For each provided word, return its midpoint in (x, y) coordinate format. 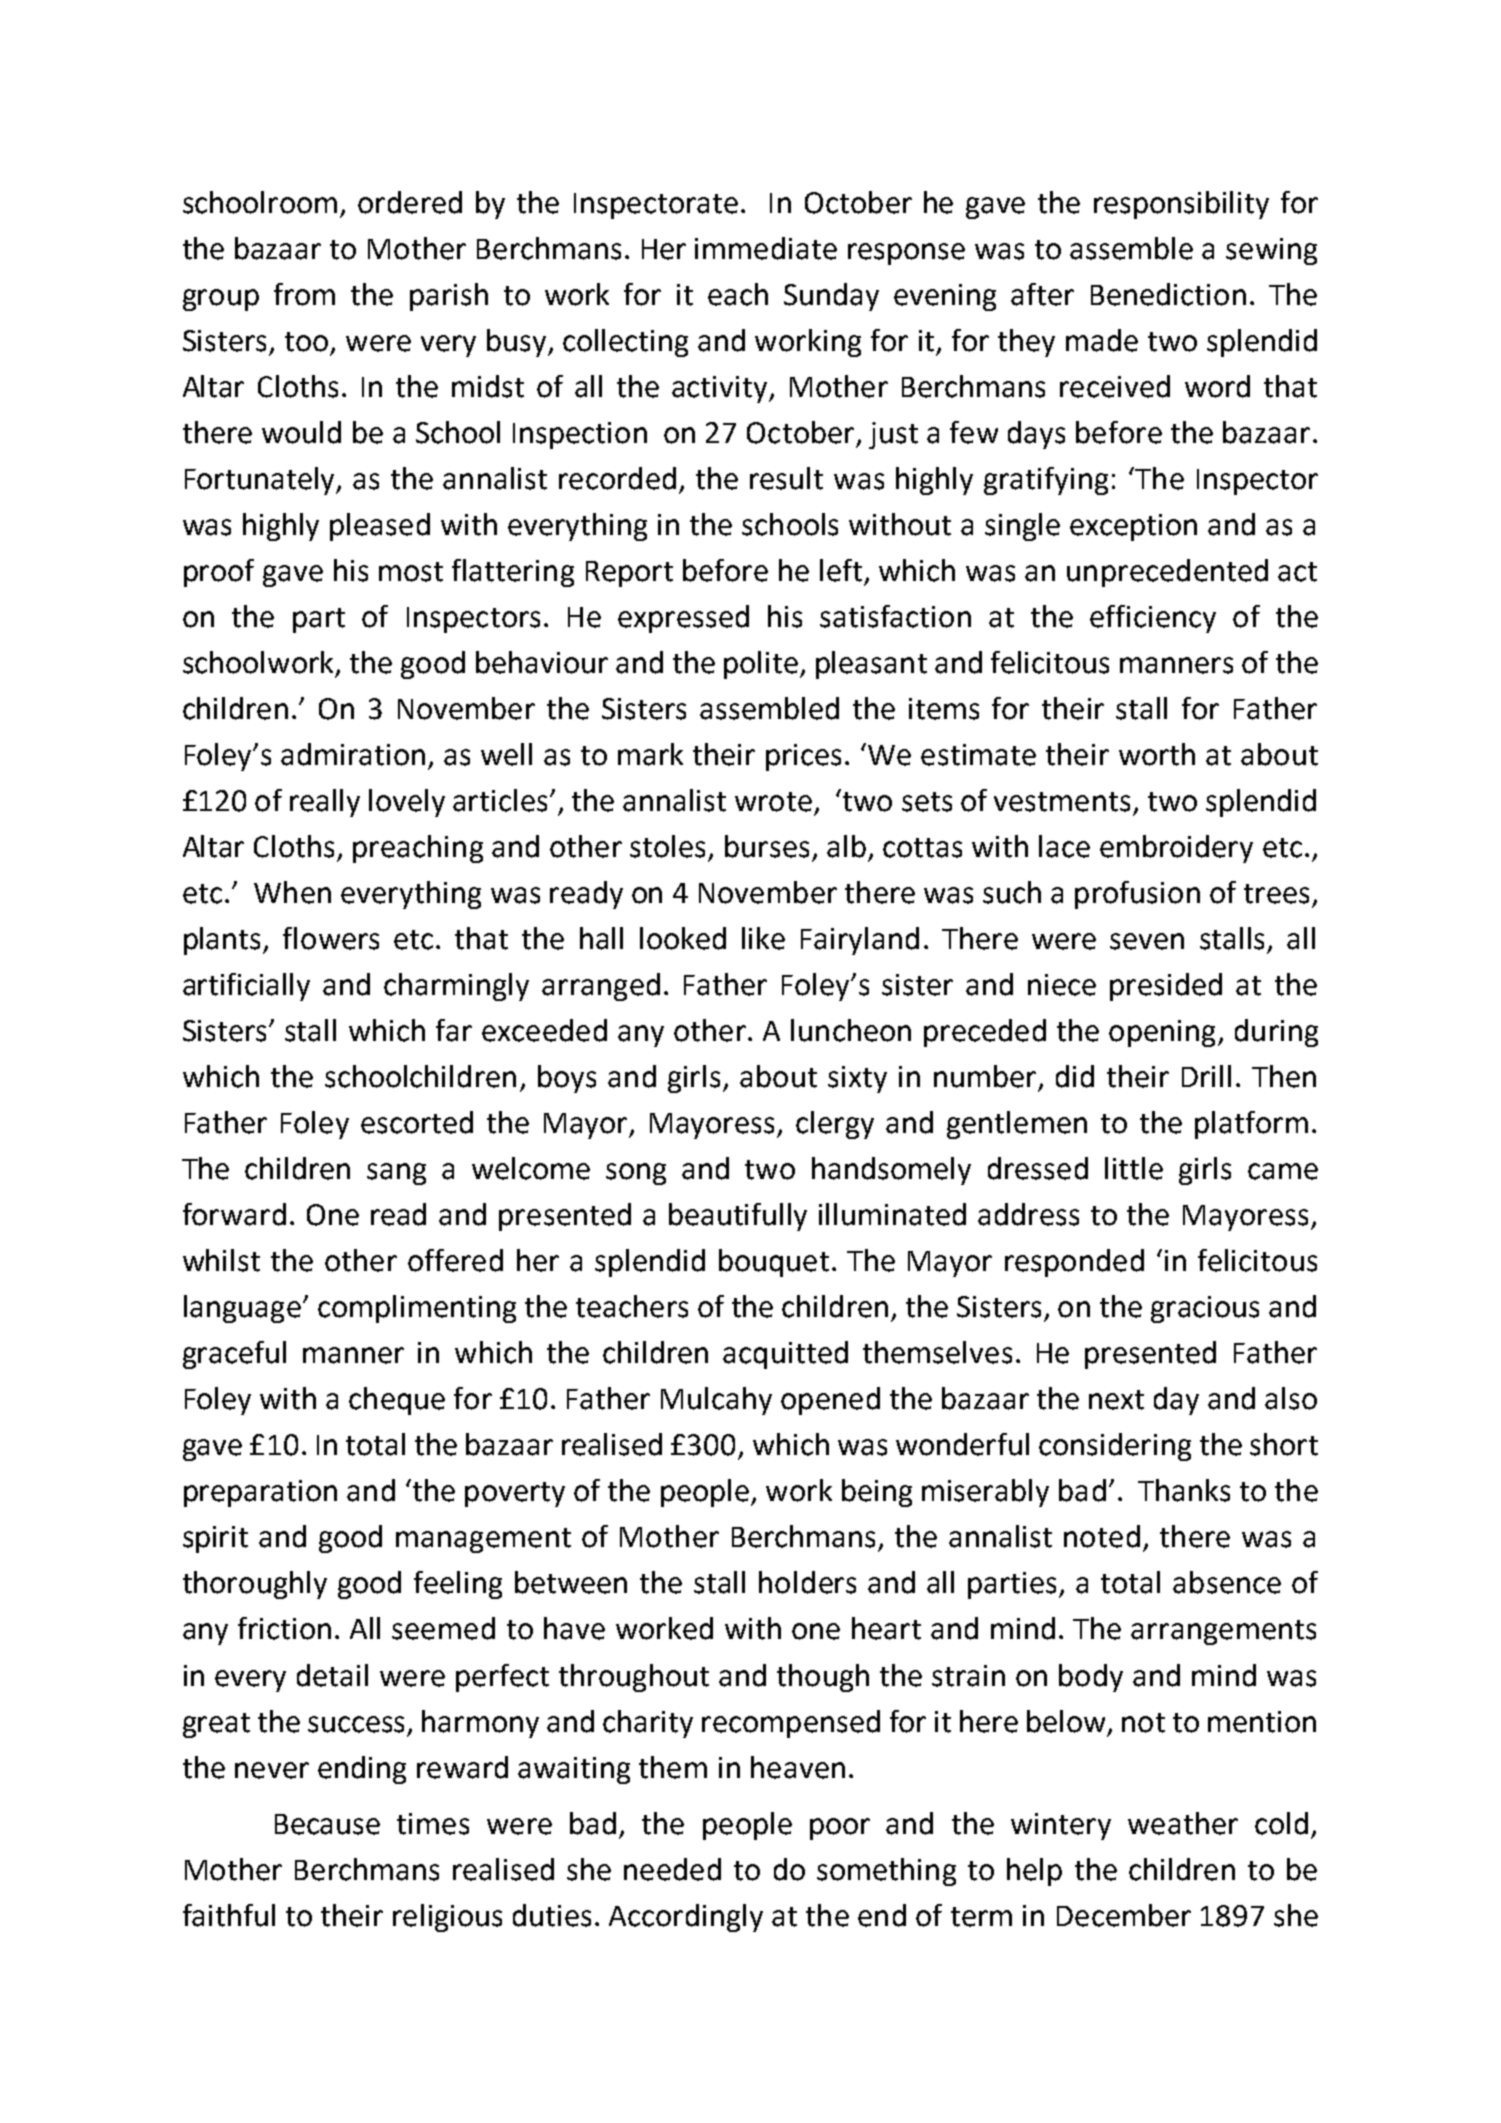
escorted (417, 1122)
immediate (766, 248)
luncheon (851, 1030)
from (304, 294)
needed (672, 1869)
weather (1183, 1823)
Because (327, 1824)
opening (1162, 1033)
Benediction (1168, 294)
